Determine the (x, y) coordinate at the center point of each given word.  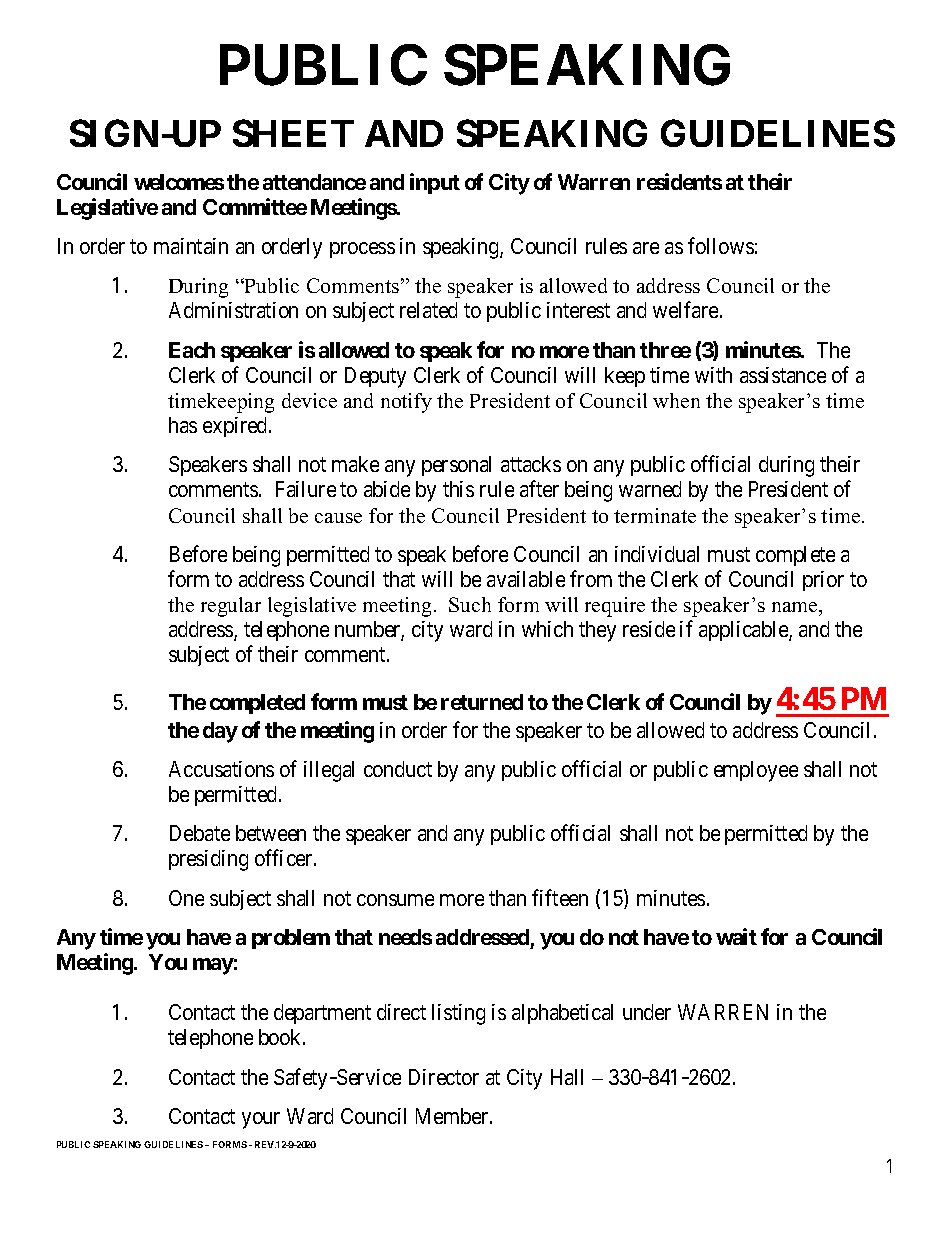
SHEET (293, 133)
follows (721, 245)
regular (231, 607)
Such (470, 604)
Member (453, 1116)
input (435, 183)
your (261, 1120)
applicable (744, 631)
